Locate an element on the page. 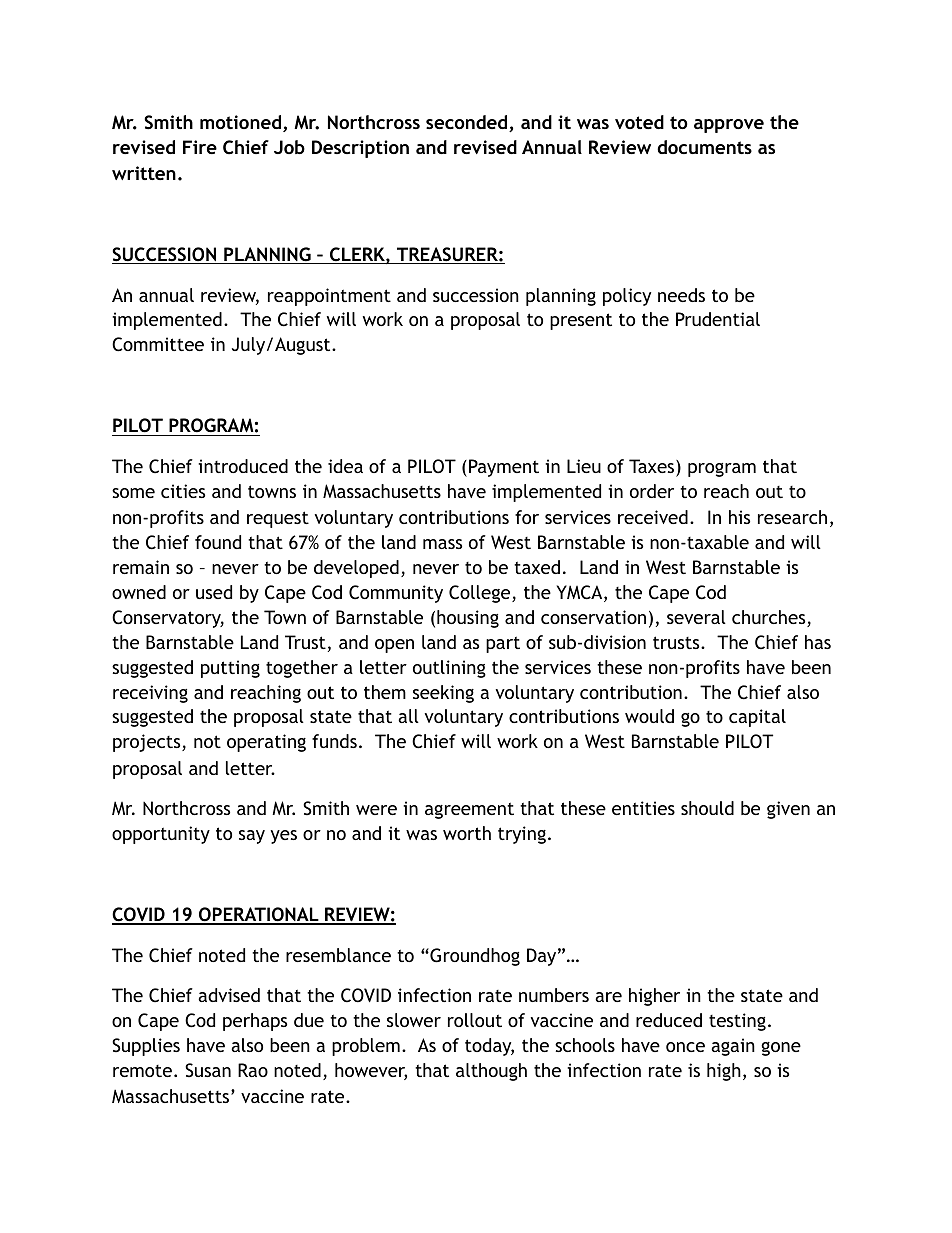 The image size is (952, 1233). used is located at coordinates (214, 592).
